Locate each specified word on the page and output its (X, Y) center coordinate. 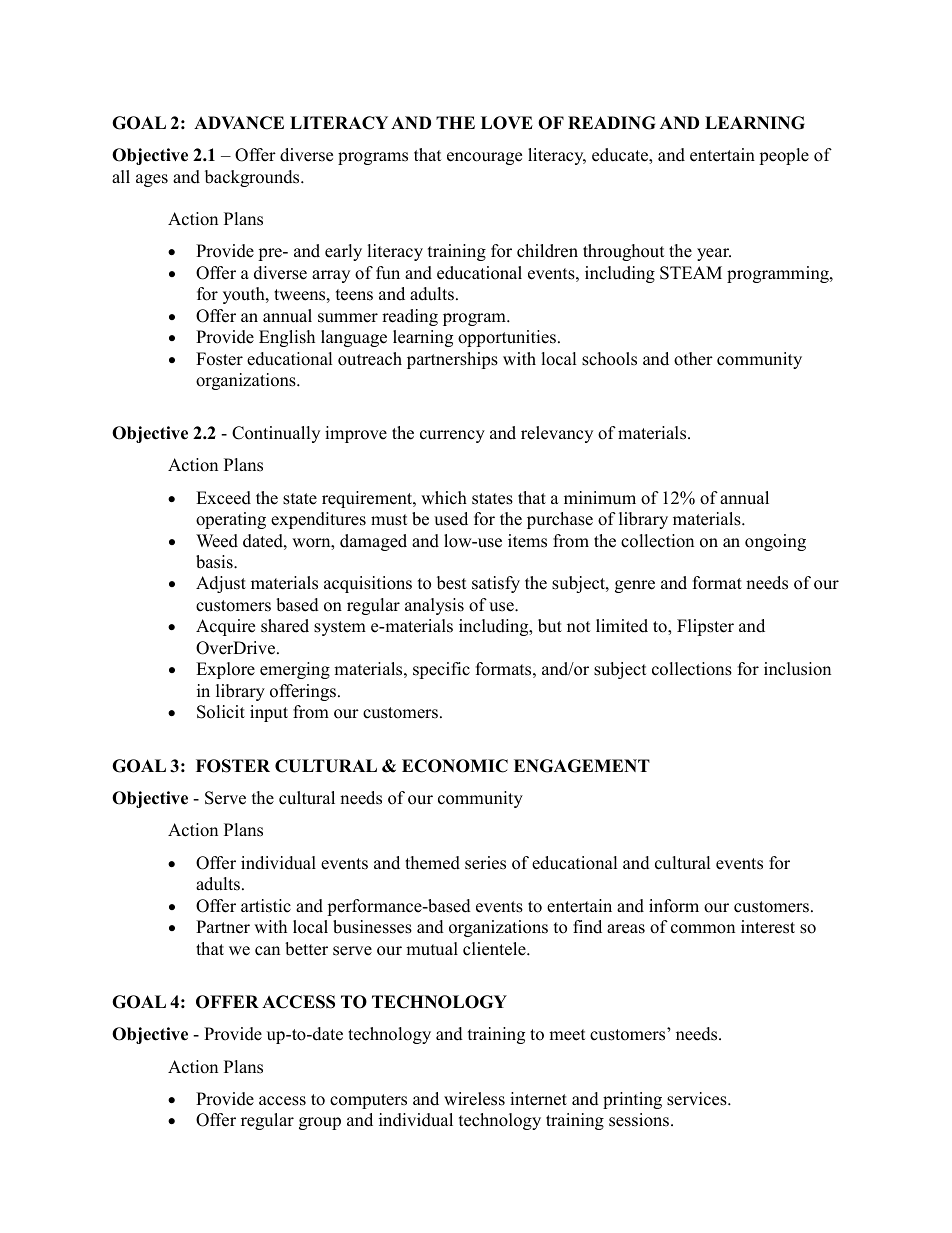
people (784, 156)
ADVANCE (239, 123)
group (320, 1123)
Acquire (225, 627)
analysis (434, 606)
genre (635, 586)
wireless (474, 1099)
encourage (484, 158)
